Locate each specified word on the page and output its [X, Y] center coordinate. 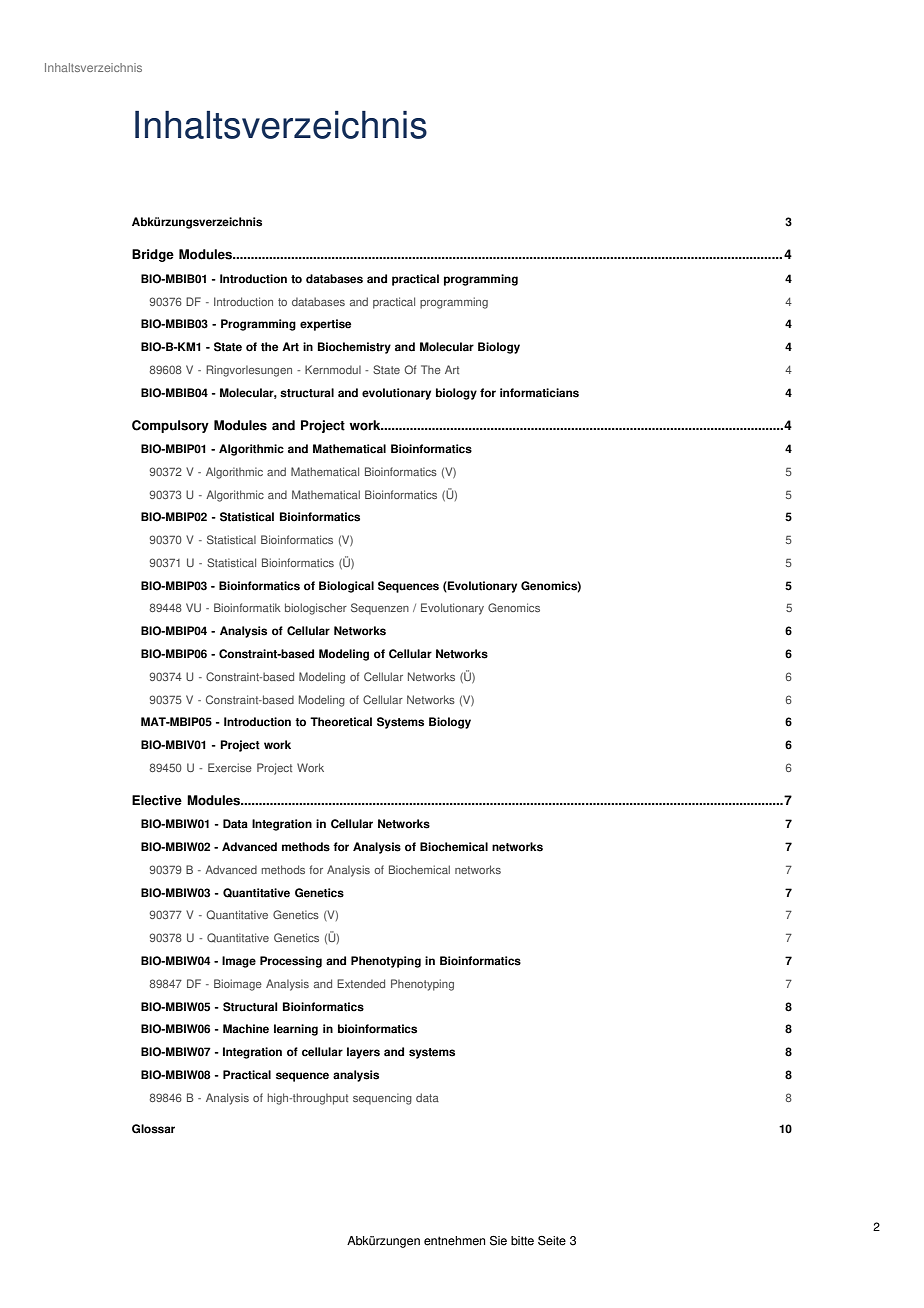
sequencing [382, 1099]
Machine [246, 1029]
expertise [325, 325]
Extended [361, 983]
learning [296, 1030]
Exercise [230, 767]
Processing [291, 962]
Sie [498, 1241]
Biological [346, 587]
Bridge [153, 255]
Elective [157, 800]
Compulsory [170, 426]
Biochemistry [354, 348]
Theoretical [341, 722]
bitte [522, 1241]
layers [363, 1053]
